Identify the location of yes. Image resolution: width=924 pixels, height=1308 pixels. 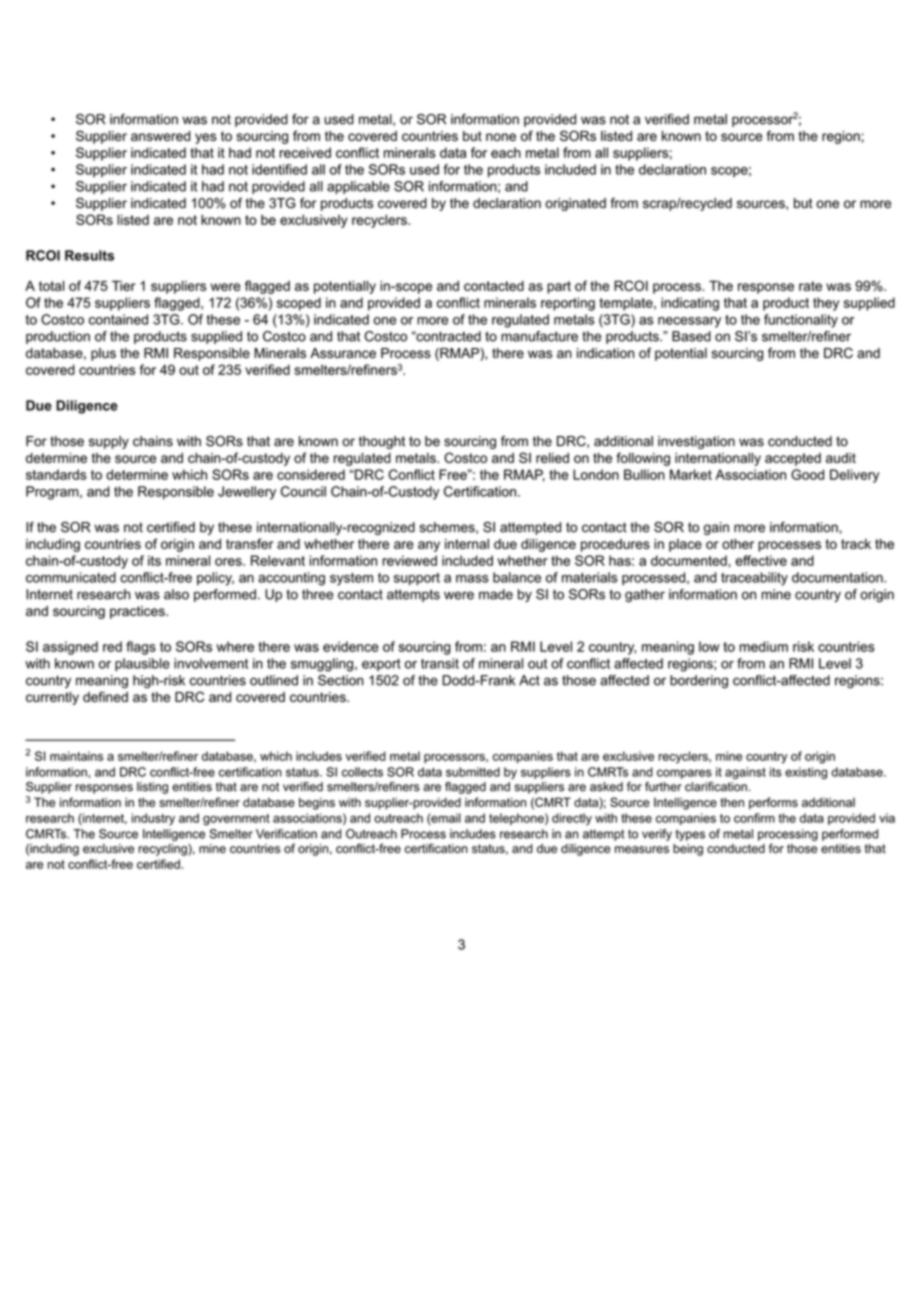
(206, 138).
